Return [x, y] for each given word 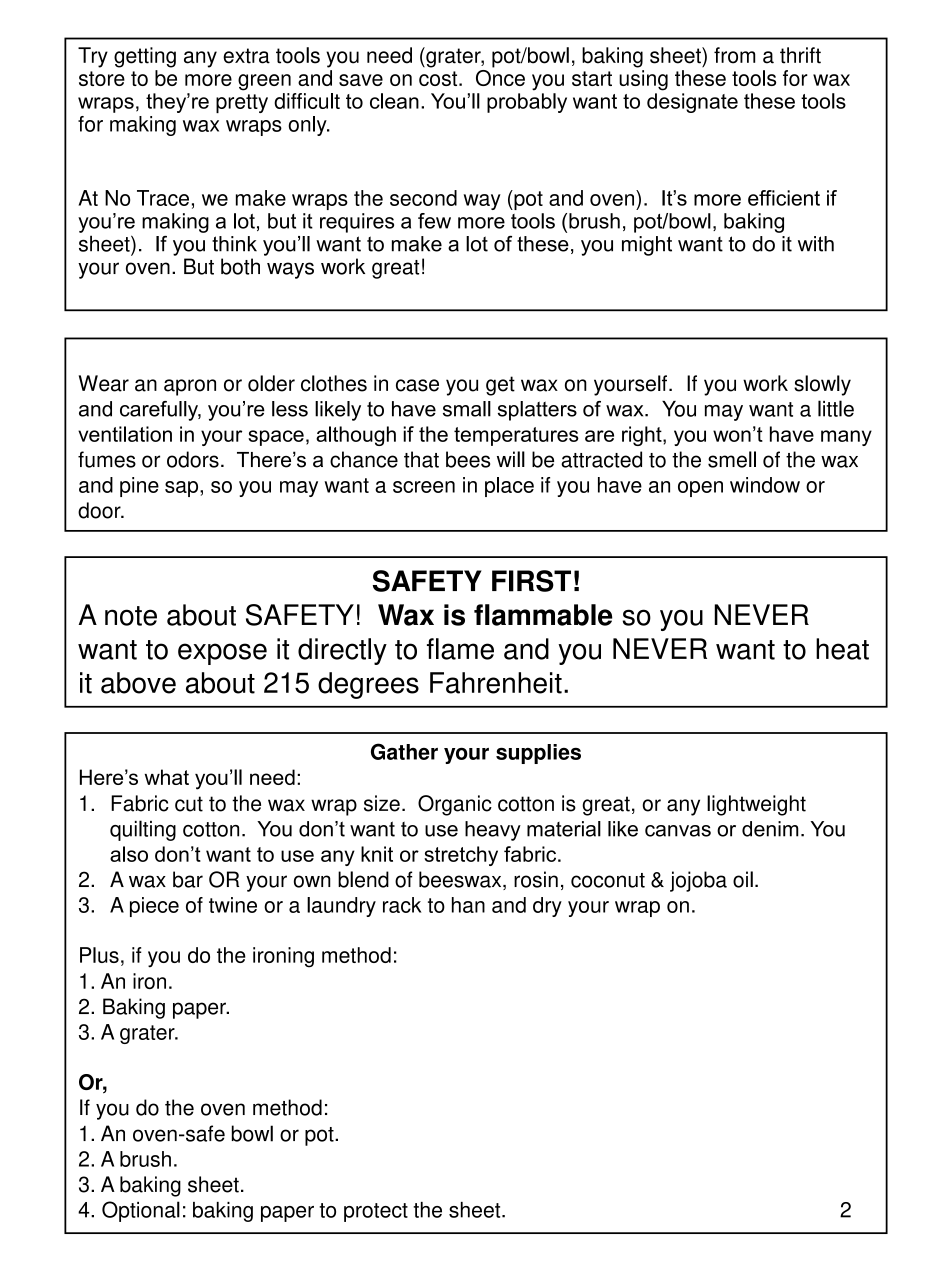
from [734, 55]
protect [376, 1212]
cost [439, 78]
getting [145, 57]
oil [743, 879]
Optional [141, 1211]
